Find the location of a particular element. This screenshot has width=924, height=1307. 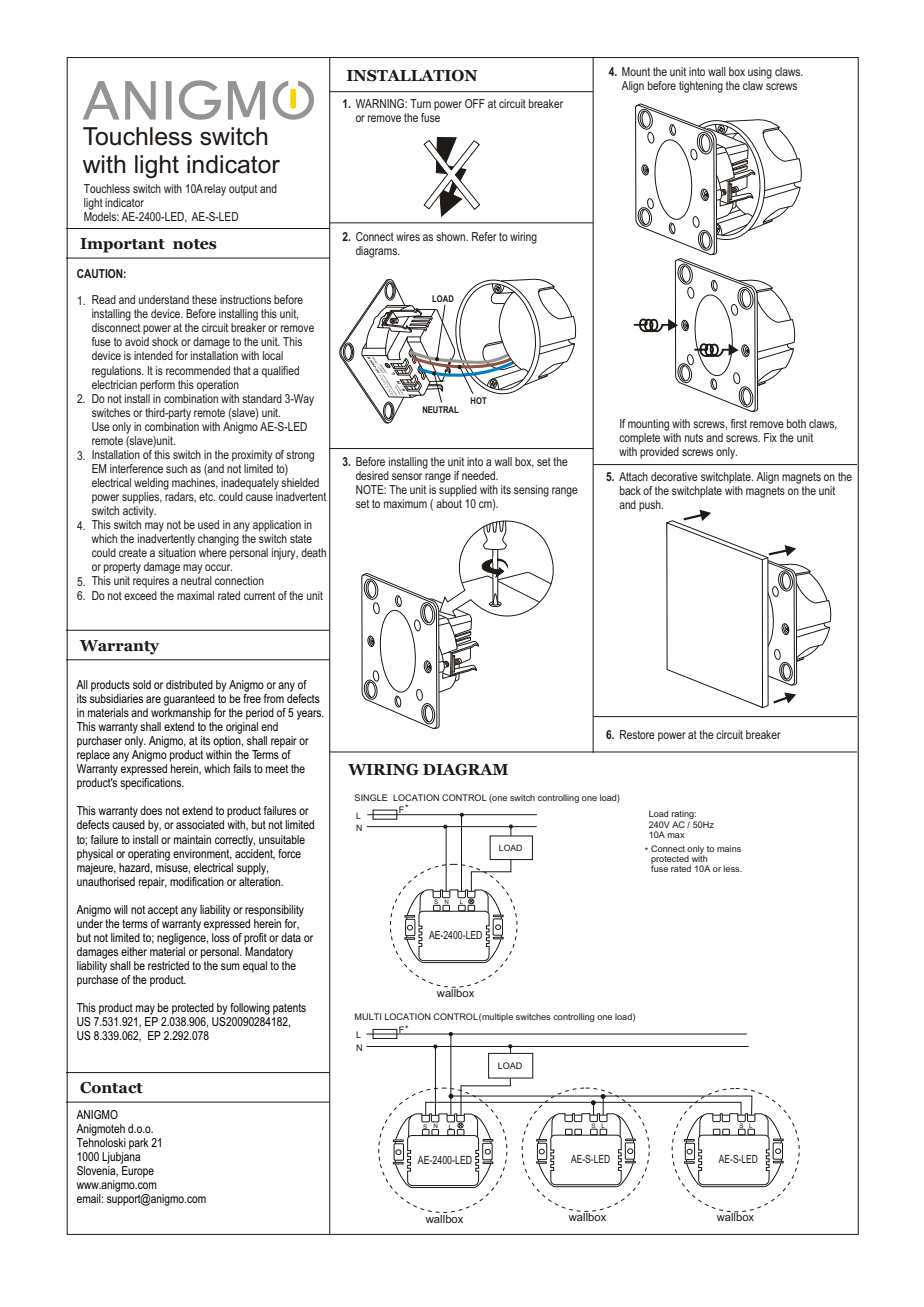

about is located at coordinates (449, 503).
